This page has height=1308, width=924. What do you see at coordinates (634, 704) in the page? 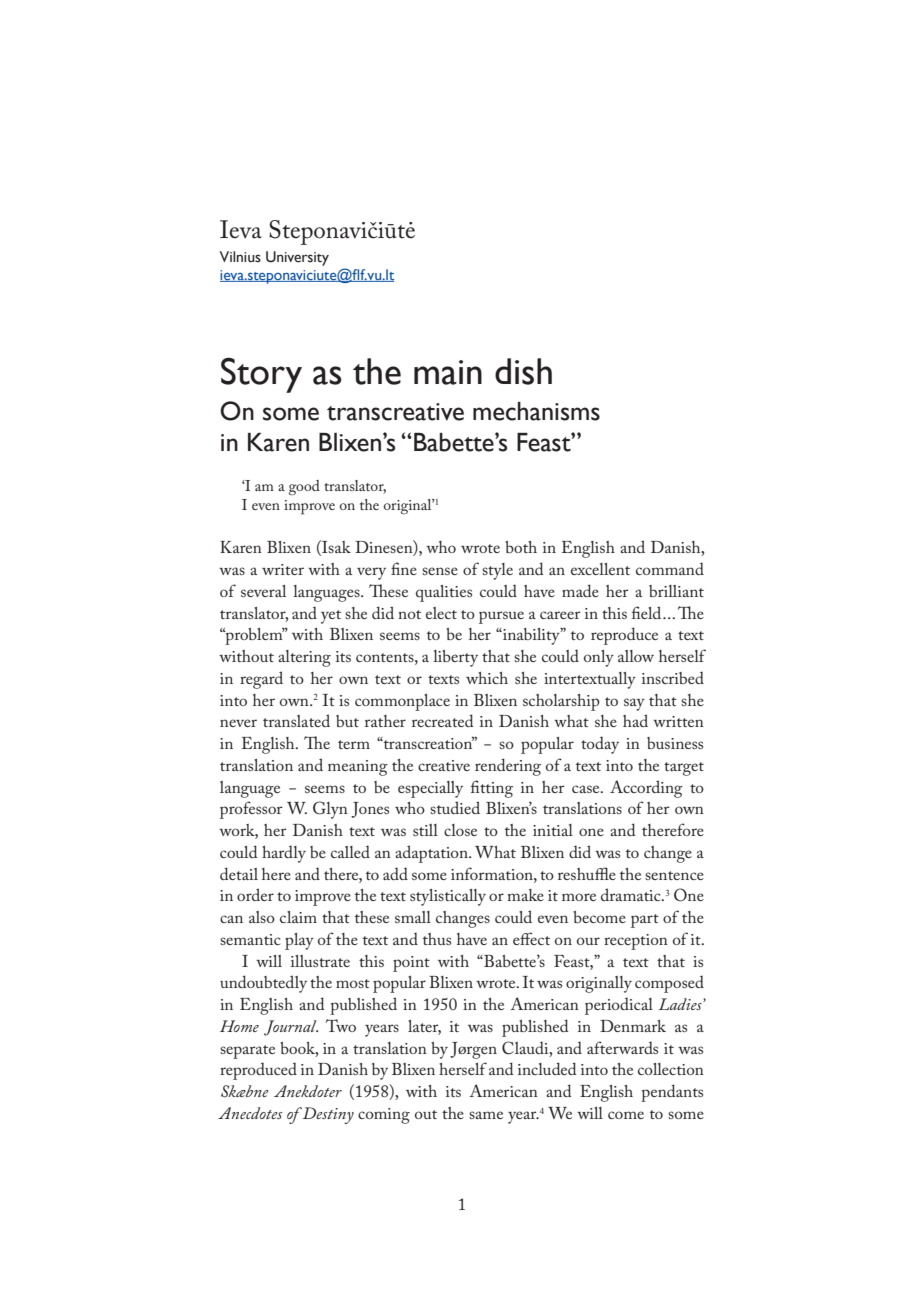
I see `say` at bounding box center [634, 704].
